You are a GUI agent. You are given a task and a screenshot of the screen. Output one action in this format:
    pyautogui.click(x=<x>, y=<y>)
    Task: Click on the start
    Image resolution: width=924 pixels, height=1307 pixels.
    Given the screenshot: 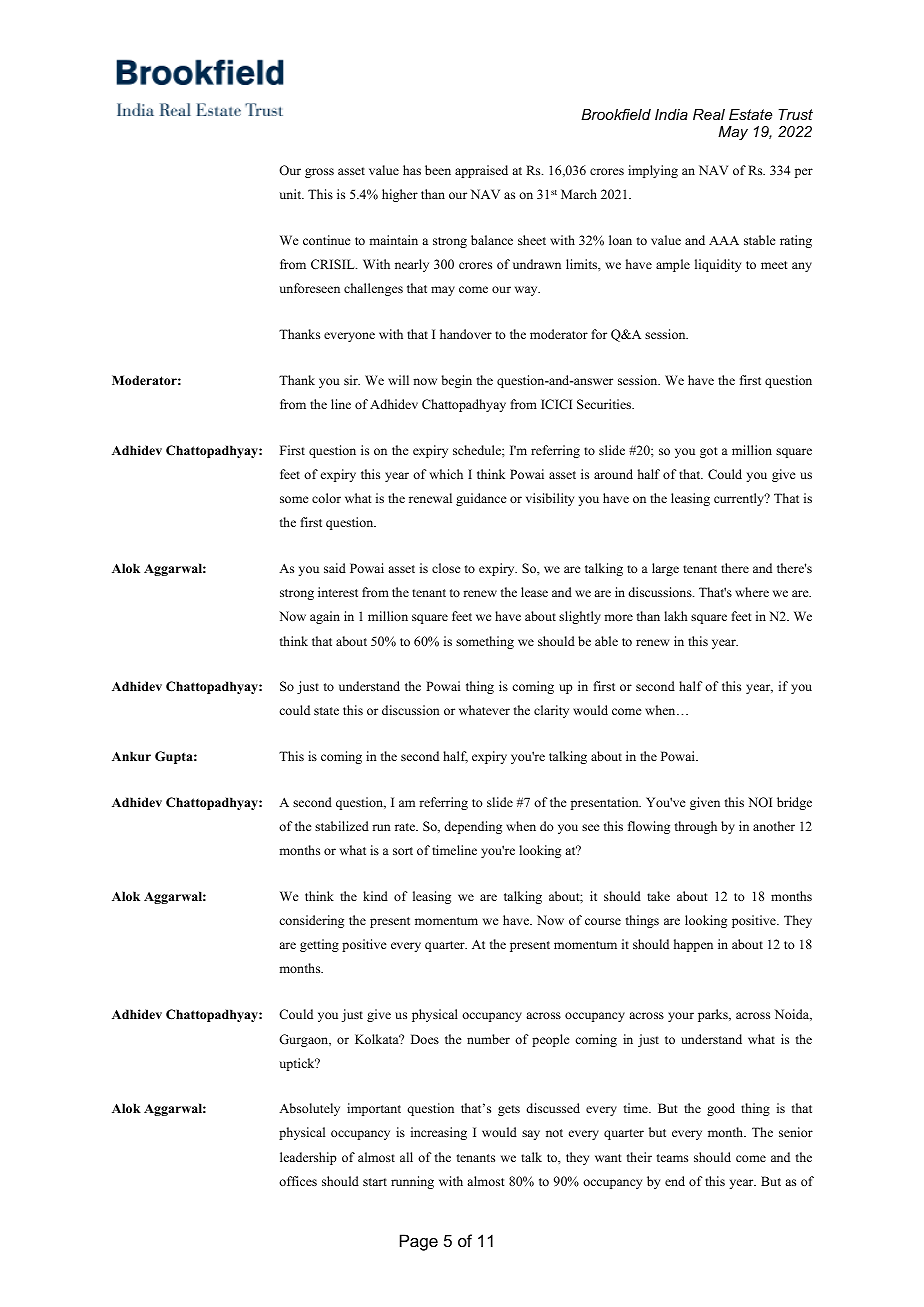 What is the action you would take?
    pyautogui.click(x=375, y=1182)
